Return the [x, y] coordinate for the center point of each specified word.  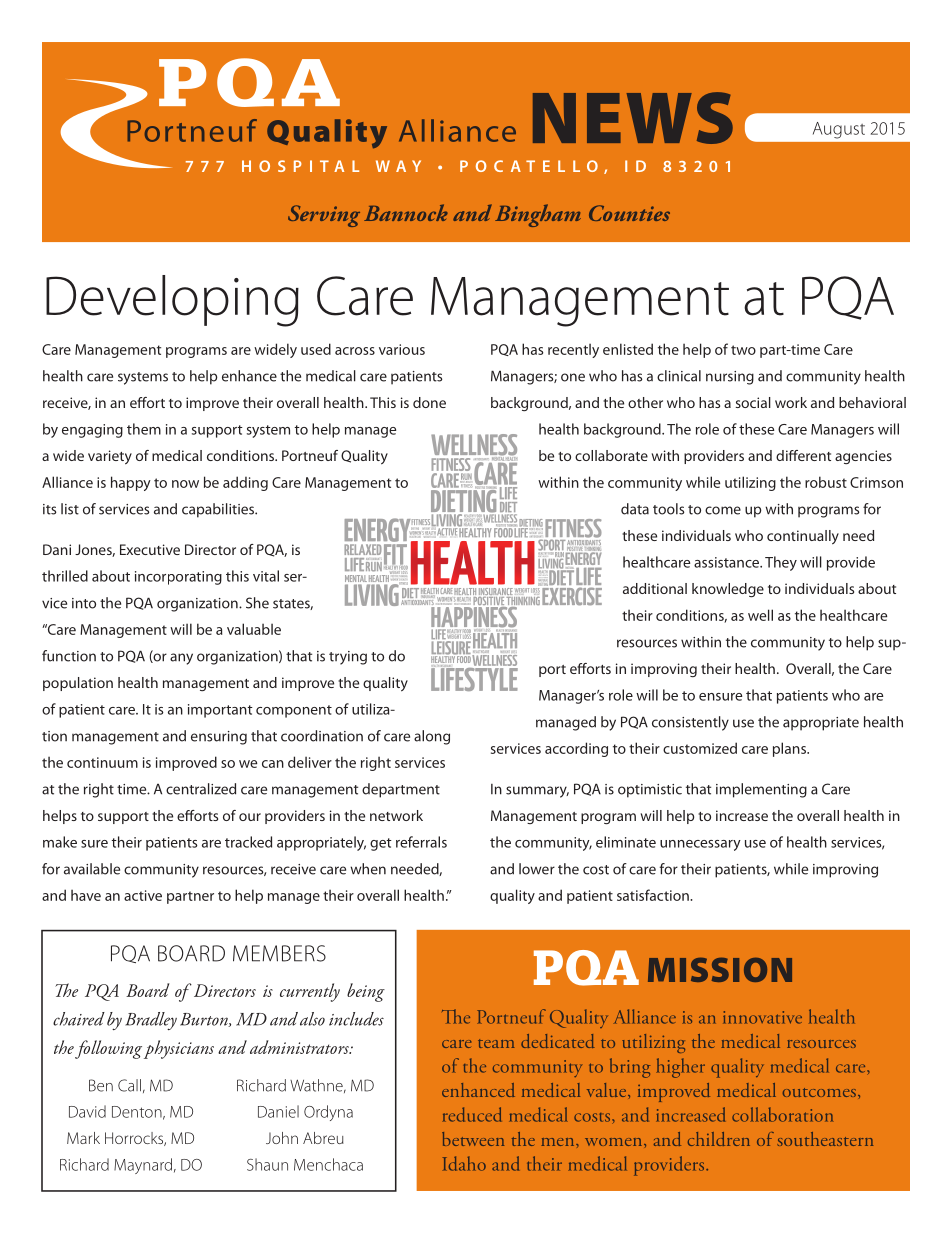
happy [131, 483]
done [429, 402]
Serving [324, 216]
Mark [83, 1138]
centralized [201, 789]
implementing [761, 790]
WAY [398, 166]
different [803, 455]
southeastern [825, 1139]
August [839, 130]
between [473, 1139]
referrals [421, 842]
